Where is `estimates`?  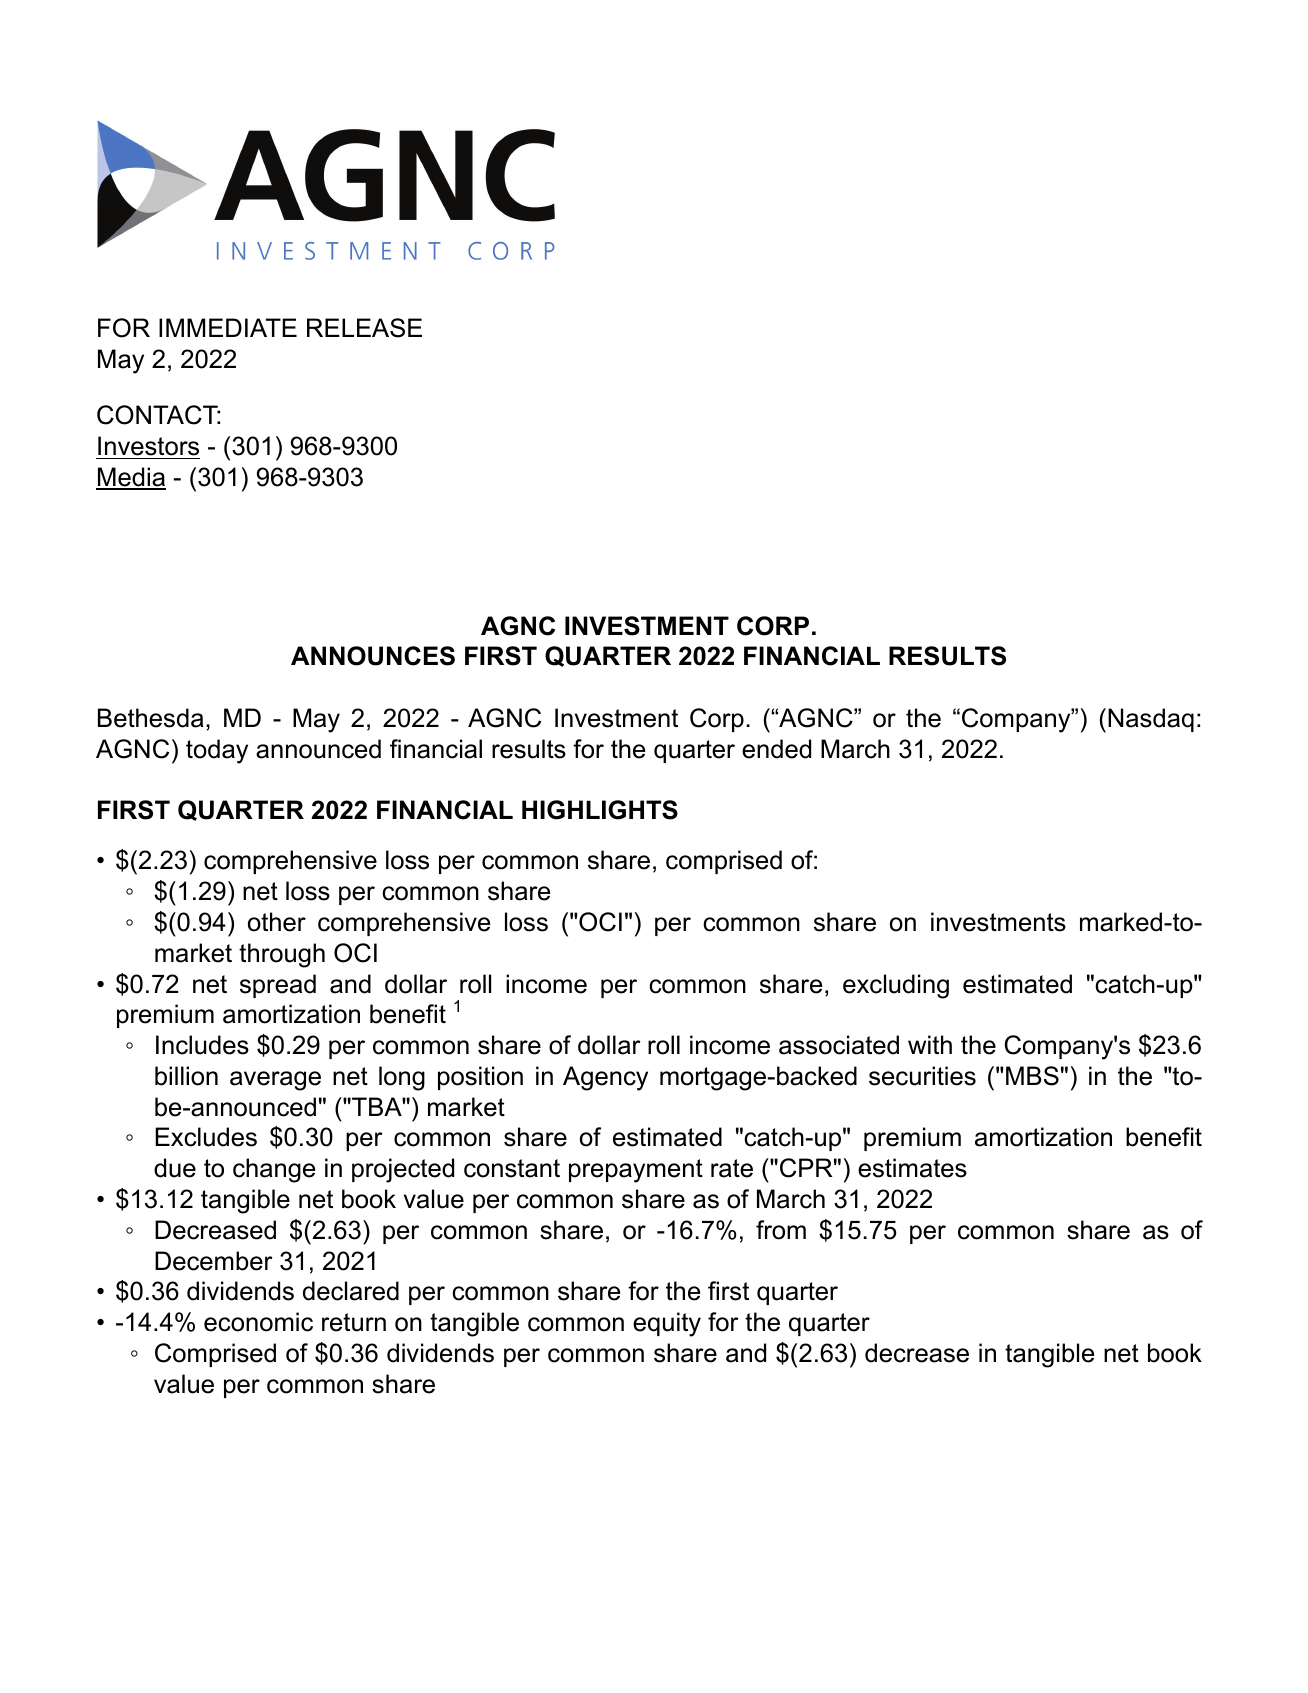
estimates is located at coordinates (912, 1168).
